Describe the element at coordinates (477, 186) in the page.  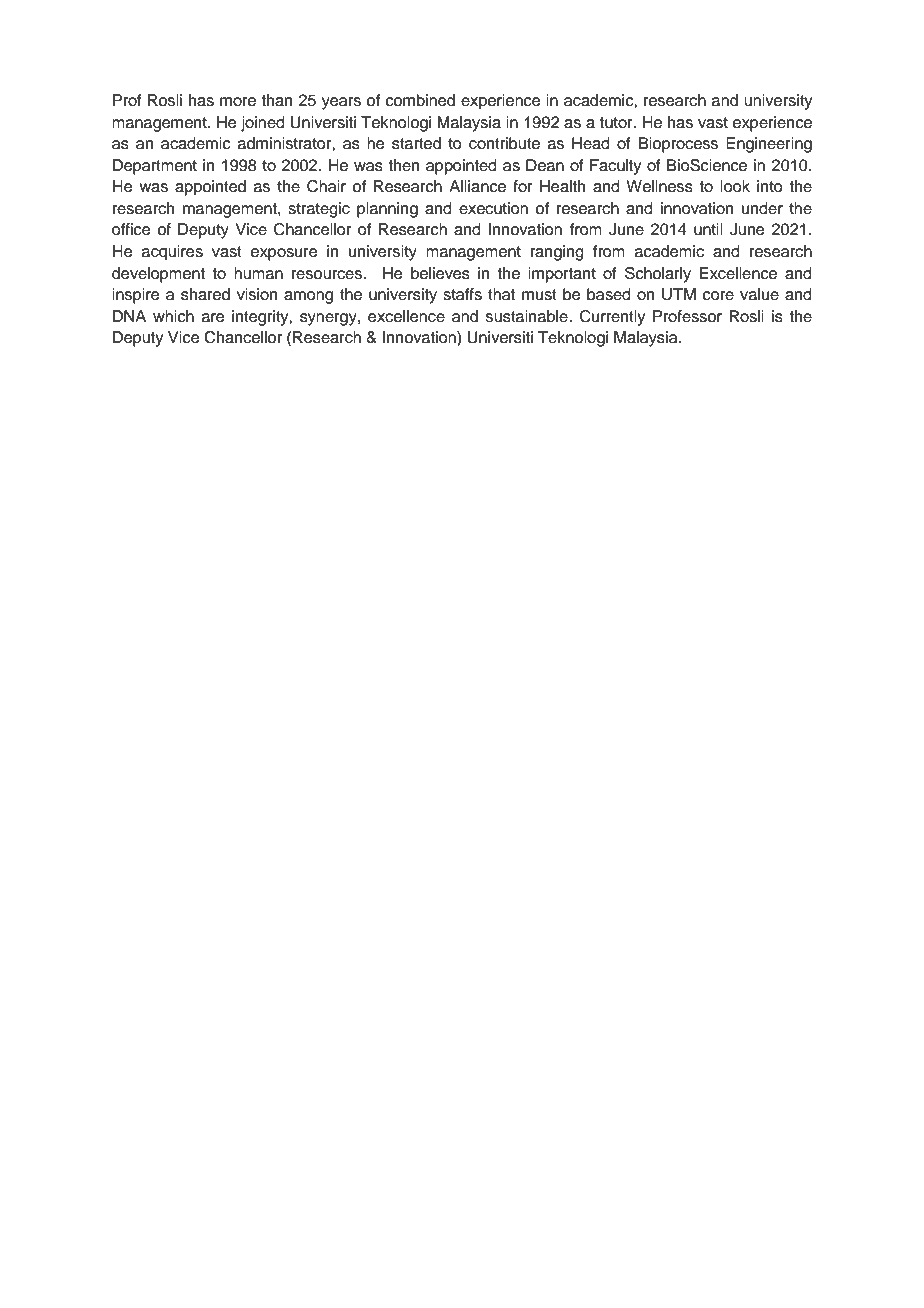
I see `Alliance` at that location.
